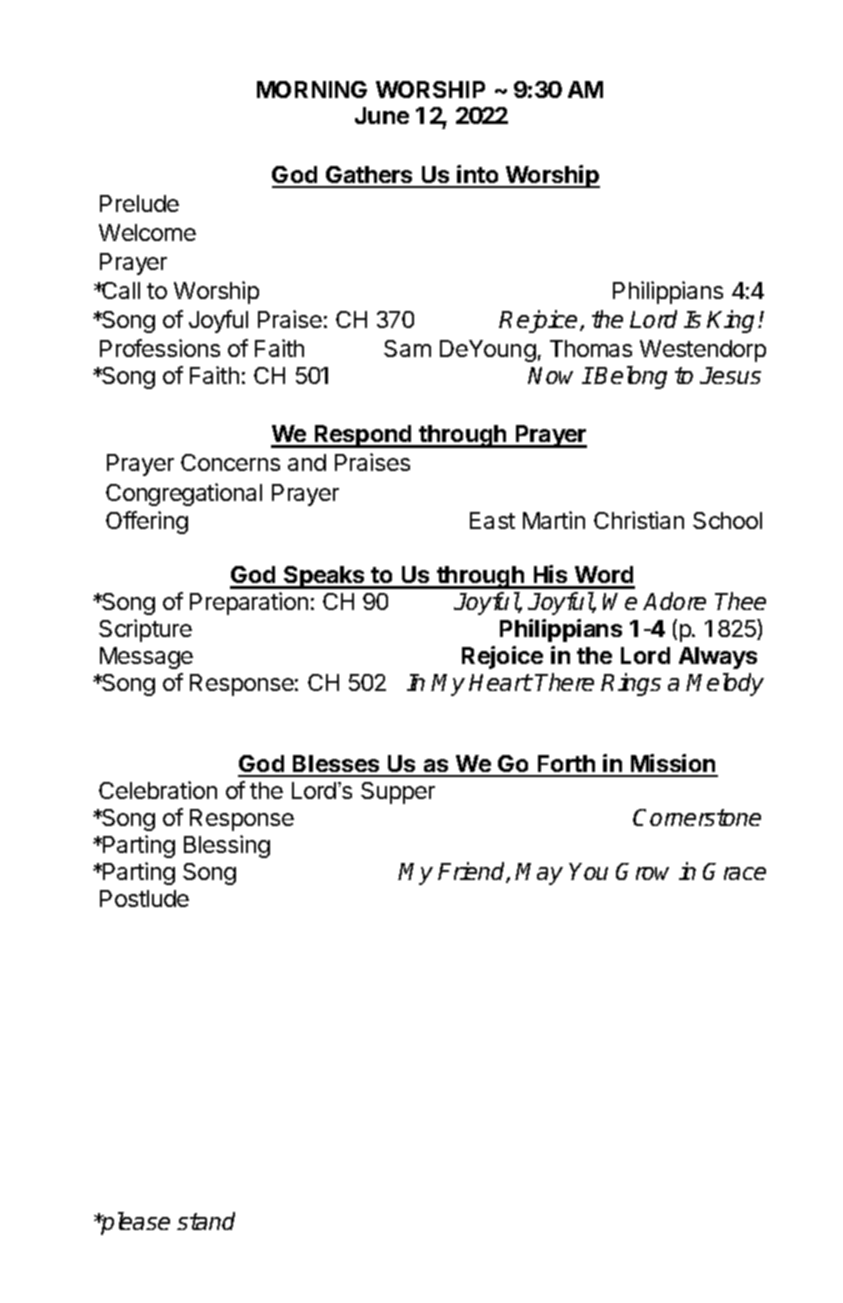 This screenshot has height=1303, width=843. I want to click on June, so click(382, 115).
